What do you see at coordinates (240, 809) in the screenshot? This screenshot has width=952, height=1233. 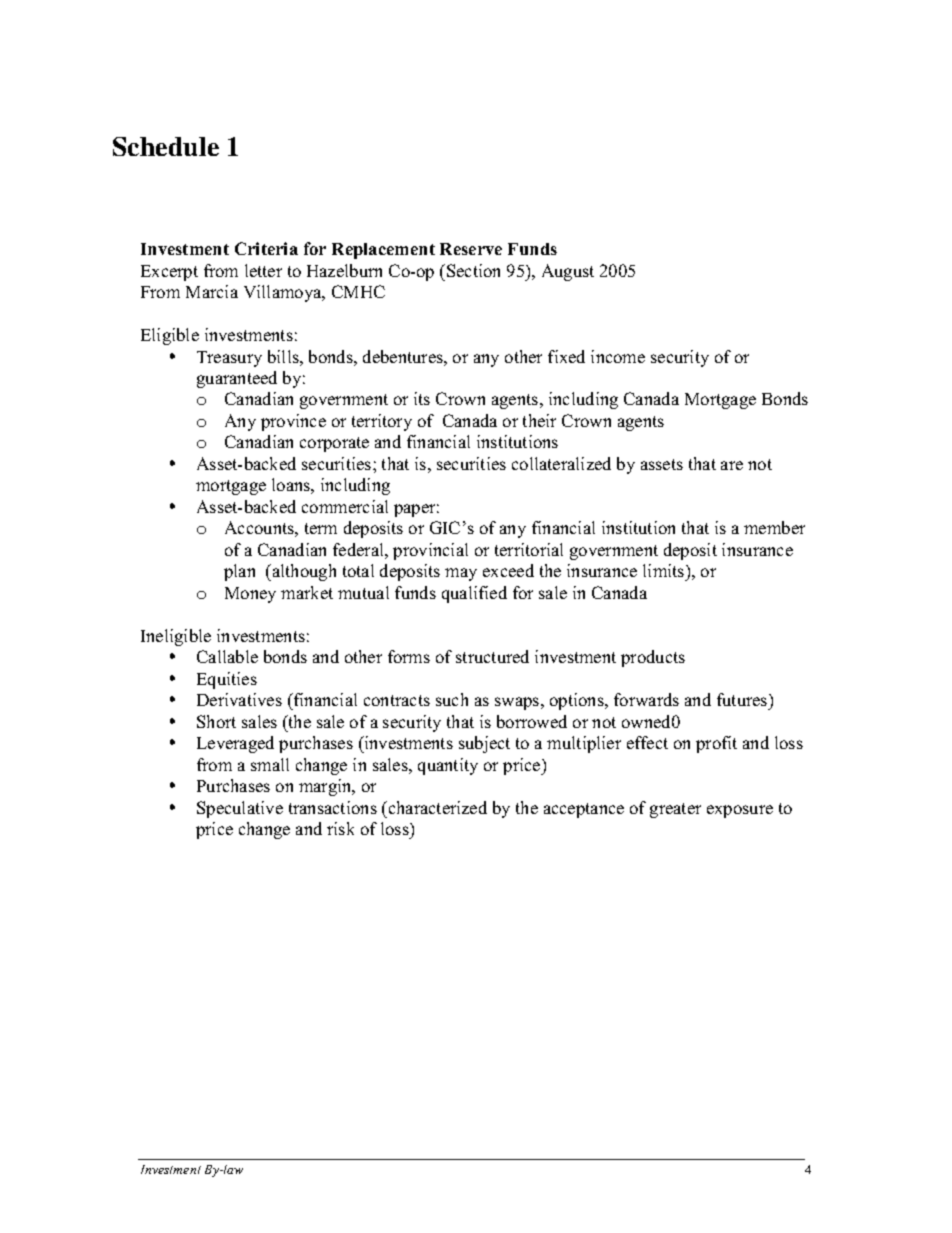 I see `Speculative` at bounding box center [240, 809].
